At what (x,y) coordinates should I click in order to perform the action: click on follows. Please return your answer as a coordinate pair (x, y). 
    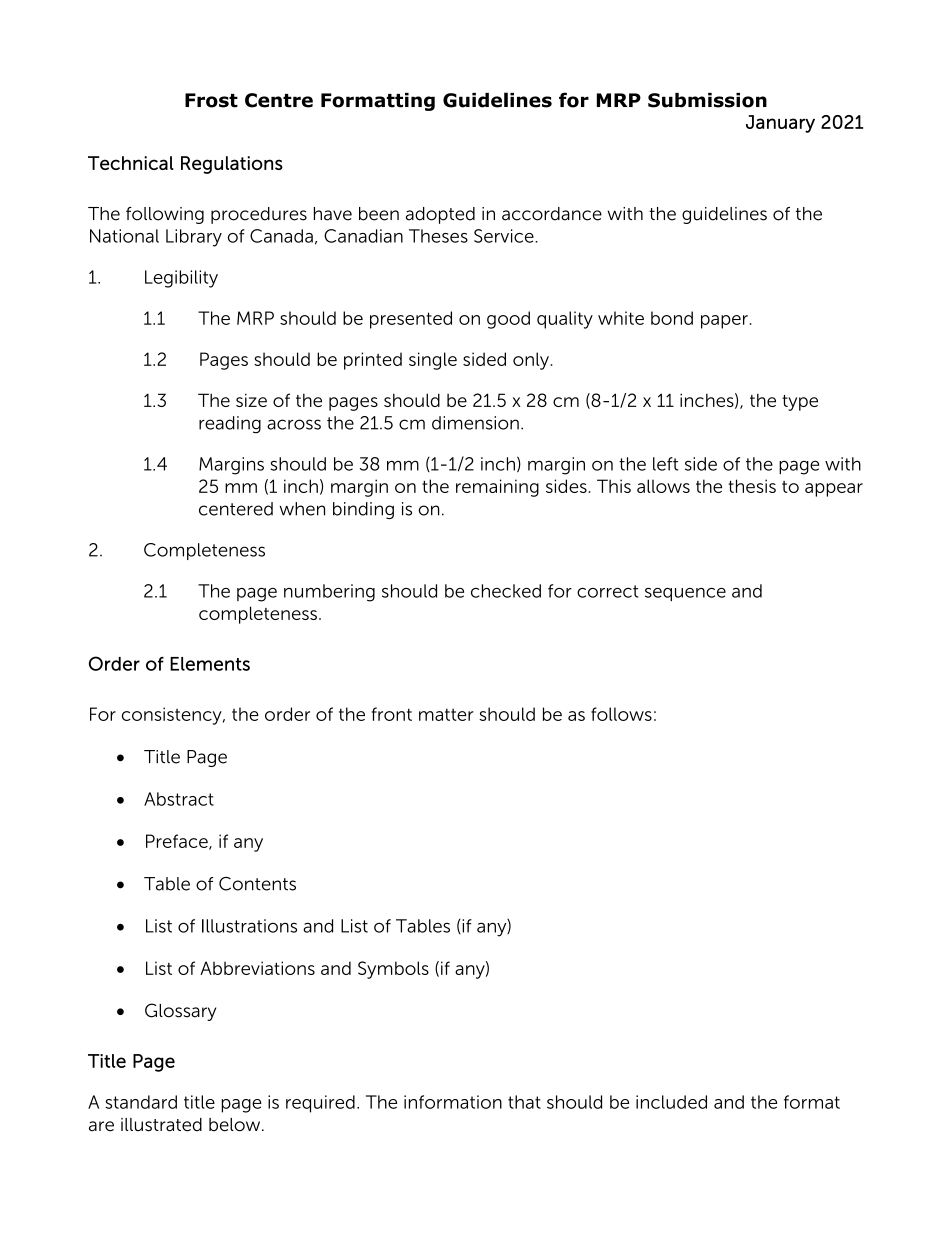
    Looking at the image, I should click on (621, 714).
